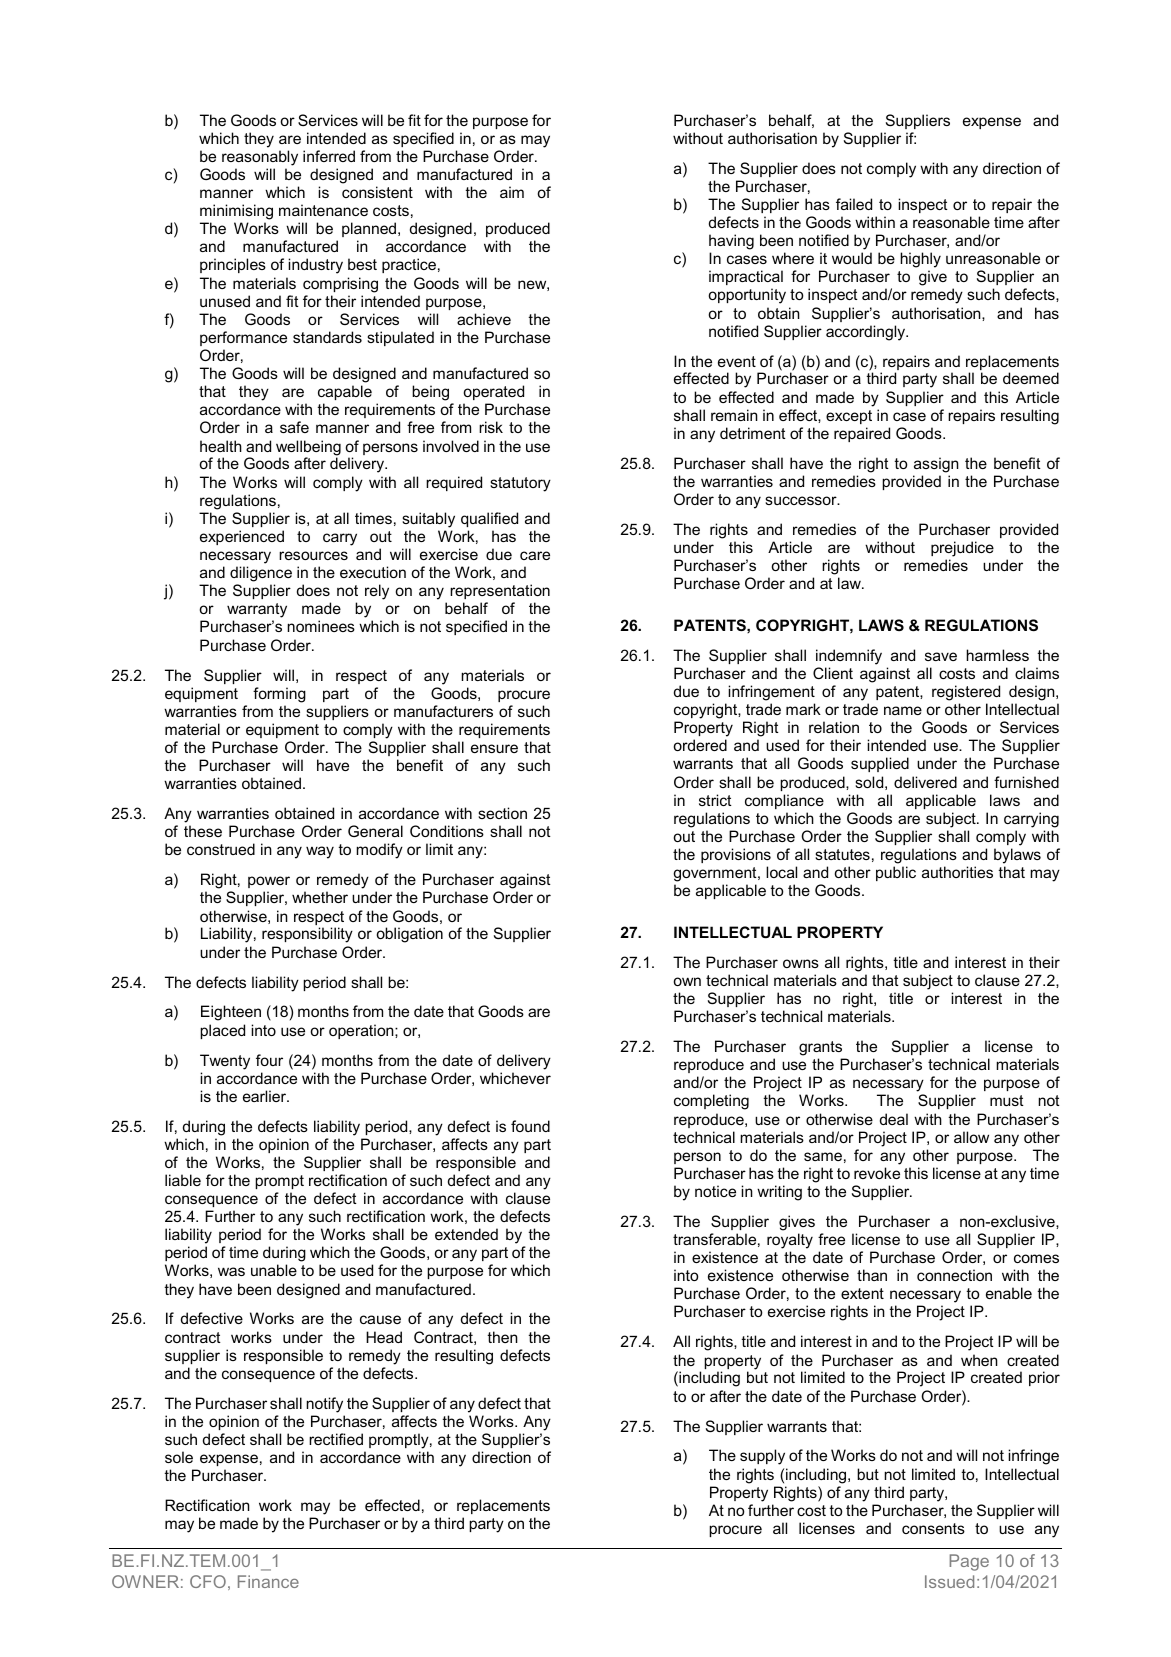  What do you see at coordinates (520, 484) in the image?
I see `statutory` at bounding box center [520, 484].
